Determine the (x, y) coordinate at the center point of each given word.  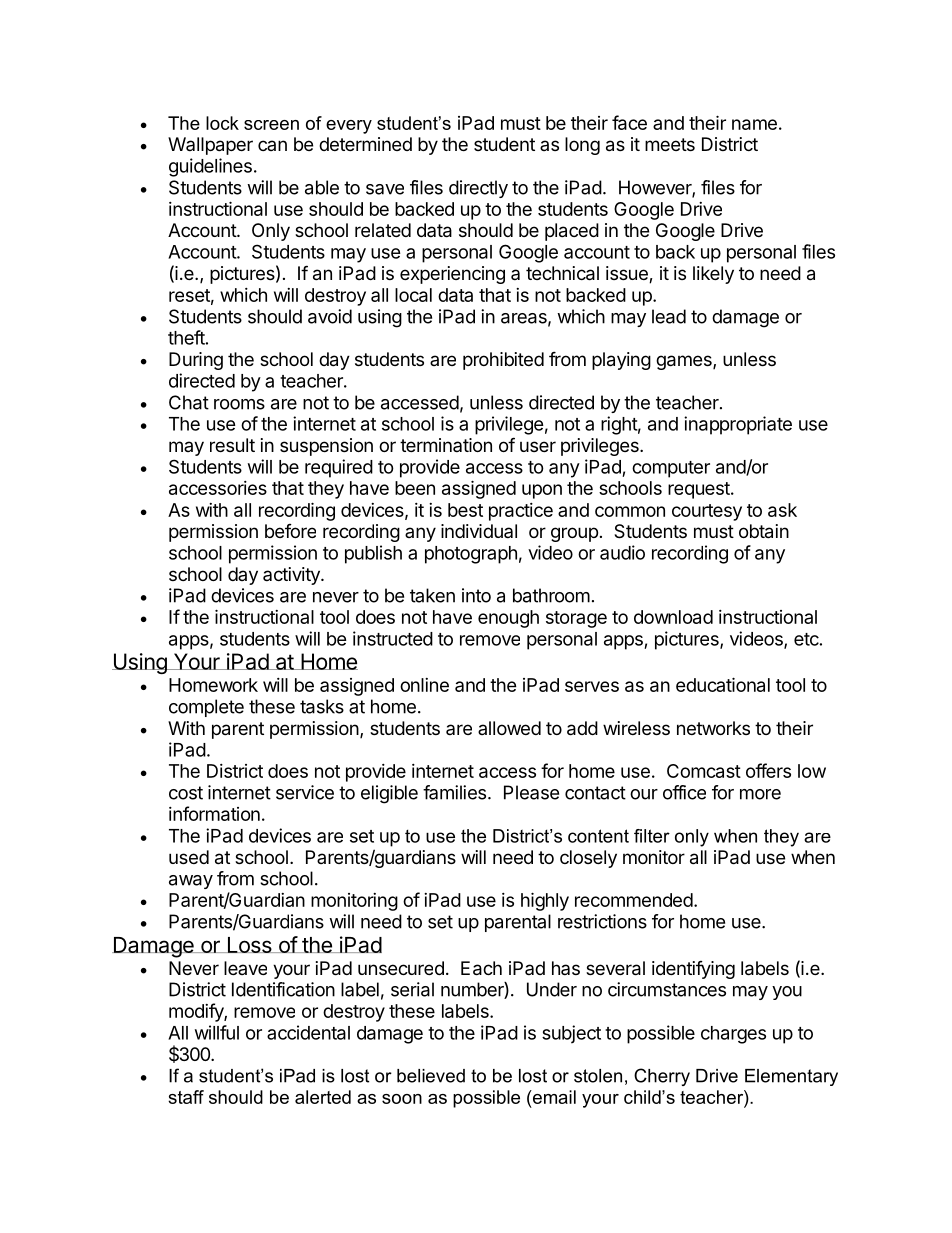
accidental (308, 1032)
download (673, 617)
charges (733, 1035)
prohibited (503, 361)
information (214, 813)
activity (292, 576)
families (454, 792)
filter (652, 836)
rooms (239, 404)
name (754, 124)
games (685, 362)
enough (508, 619)
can (272, 145)
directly (478, 189)
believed (431, 1076)
